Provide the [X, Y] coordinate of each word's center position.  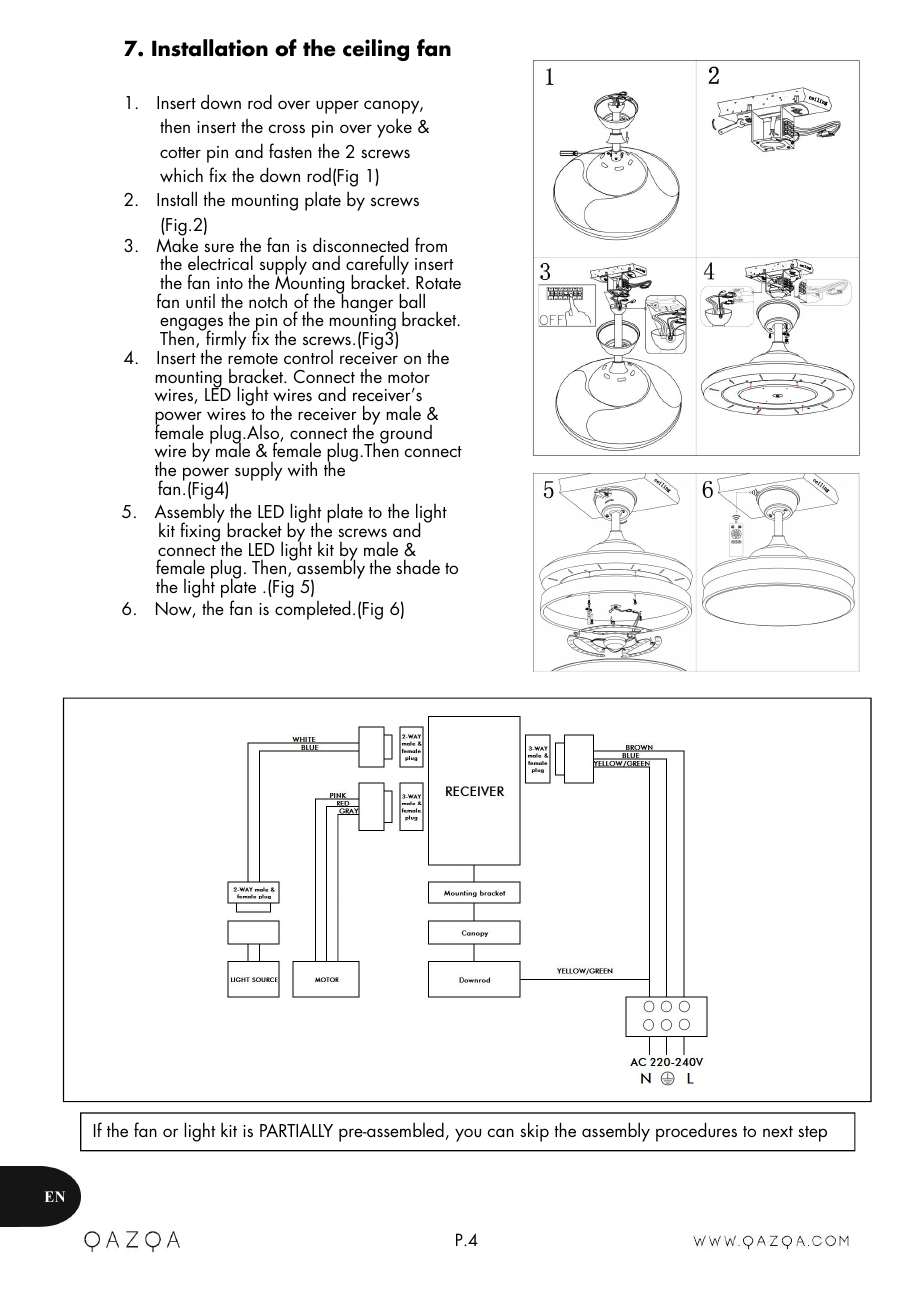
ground [406, 434]
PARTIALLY [296, 1130]
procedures [696, 1132]
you [468, 1135]
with [302, 468]
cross [287, 128]
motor [409, 377]
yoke [394, 128]
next [778, 1131]
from [431, 244]
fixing [200, 531]
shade [418, 566]
